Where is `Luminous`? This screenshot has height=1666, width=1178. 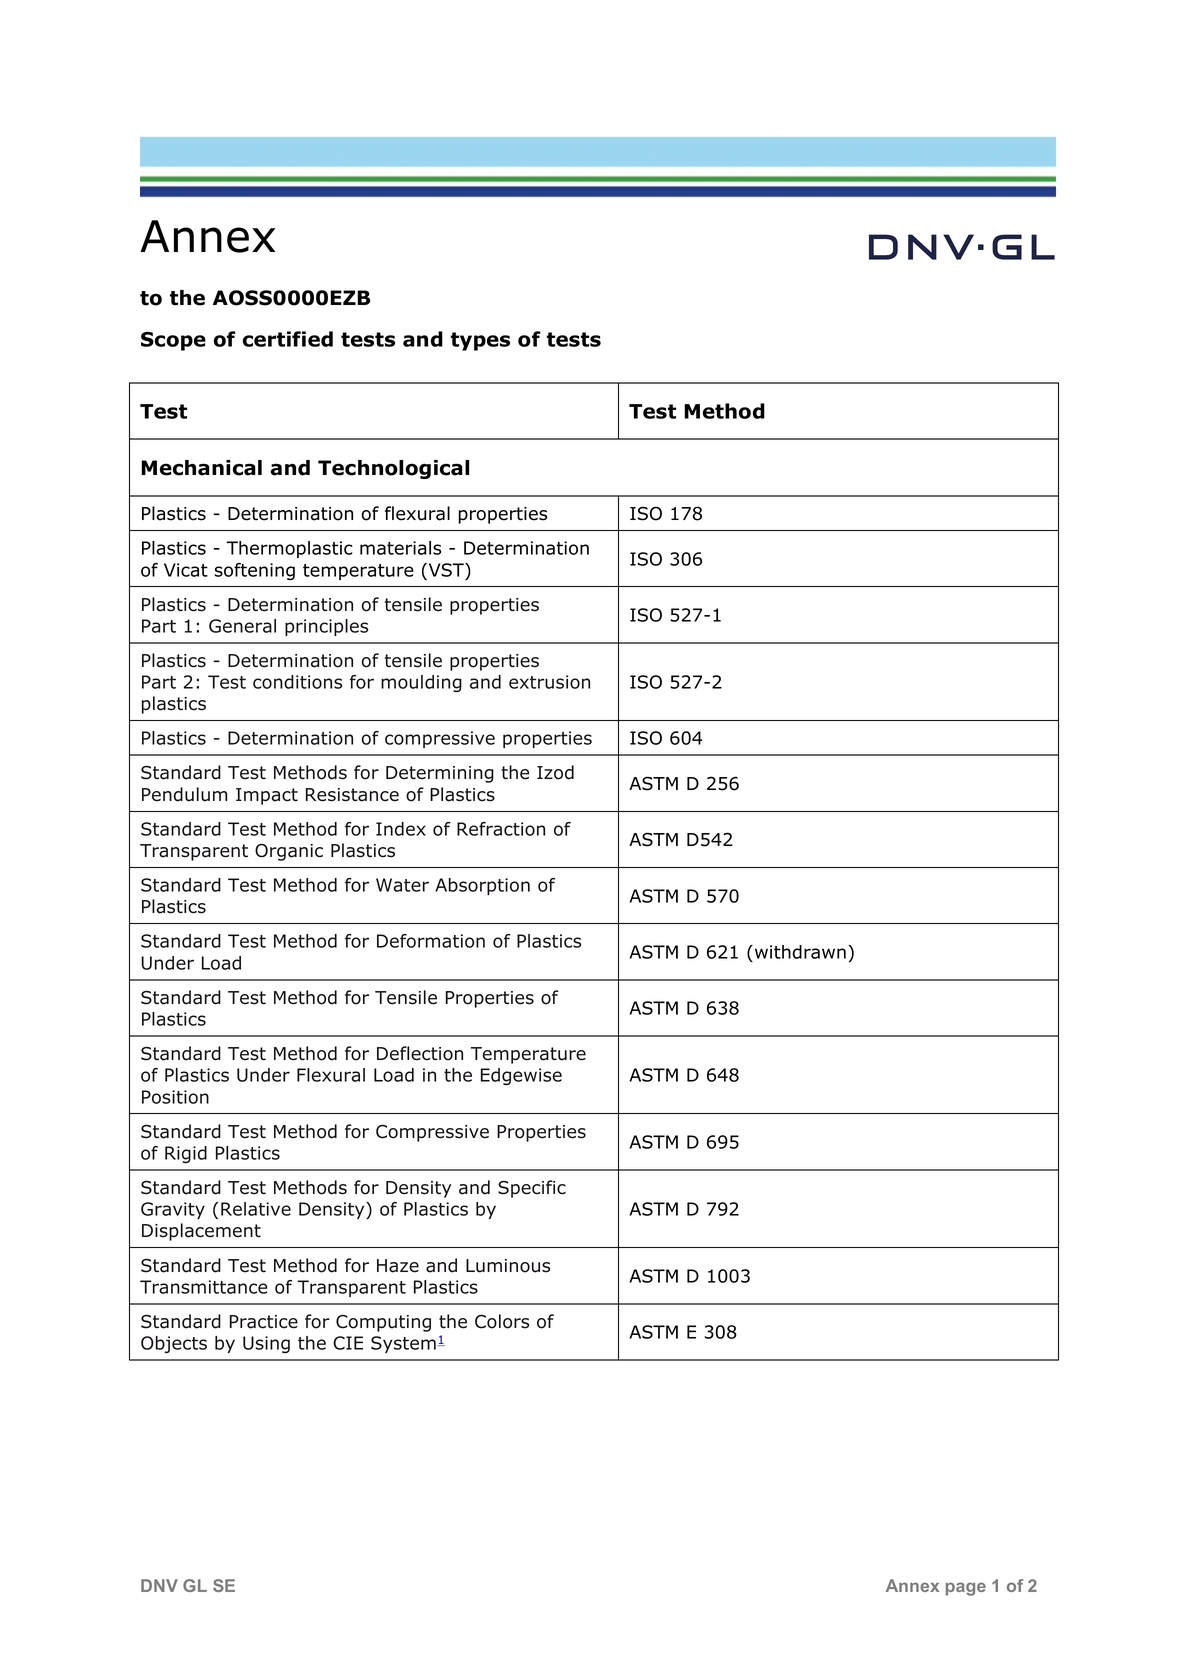 Luminous is located at coordinates (508, 1266).
